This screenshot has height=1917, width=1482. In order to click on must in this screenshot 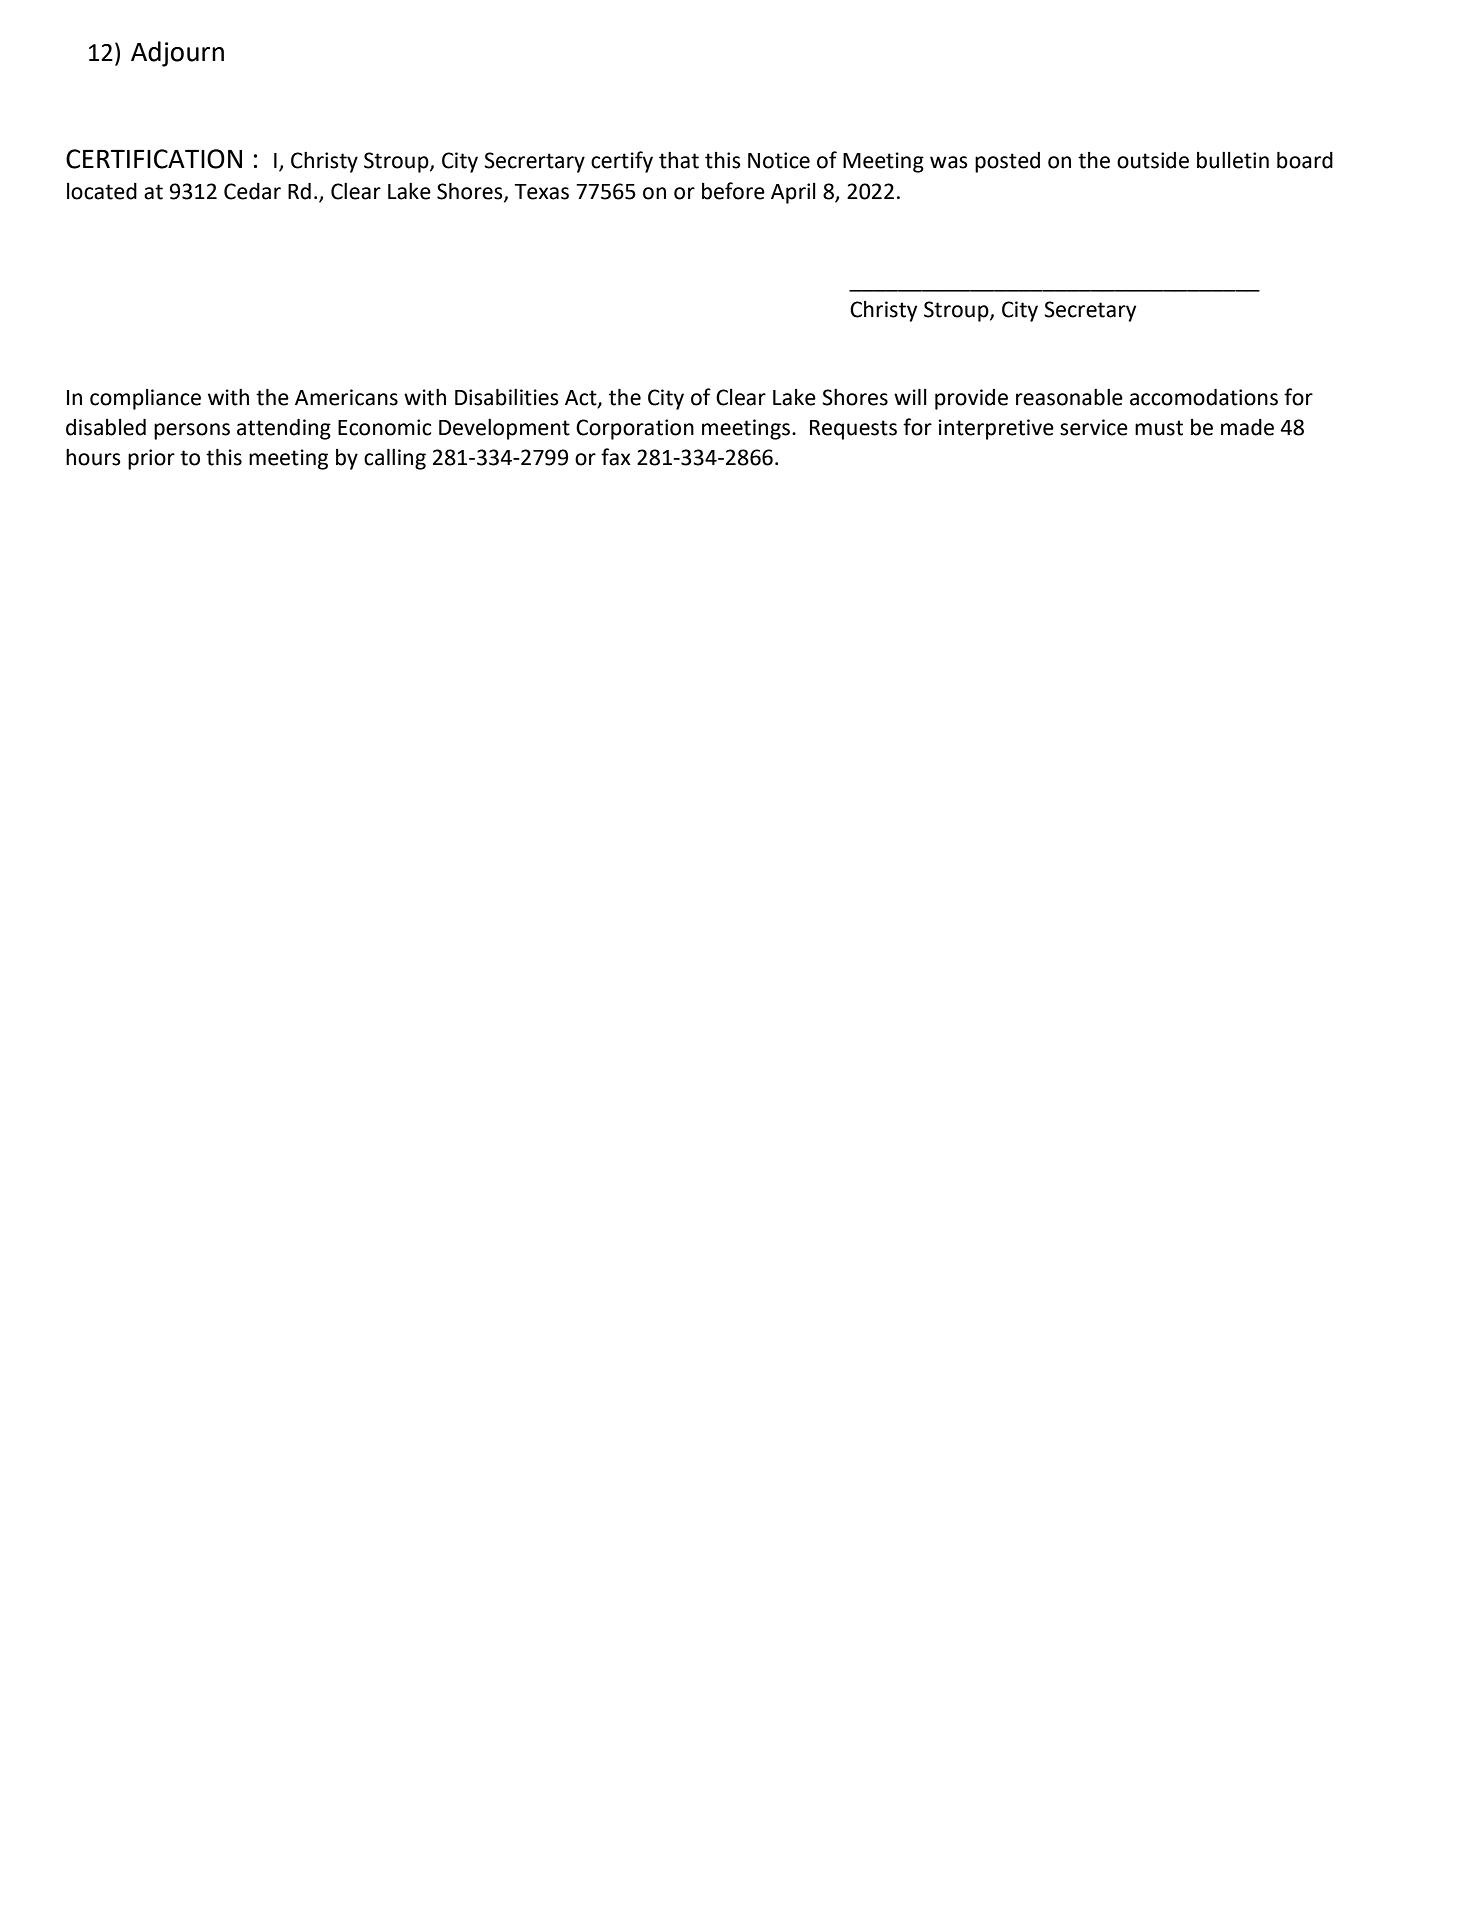, I will do `click(1159, 428)`.
